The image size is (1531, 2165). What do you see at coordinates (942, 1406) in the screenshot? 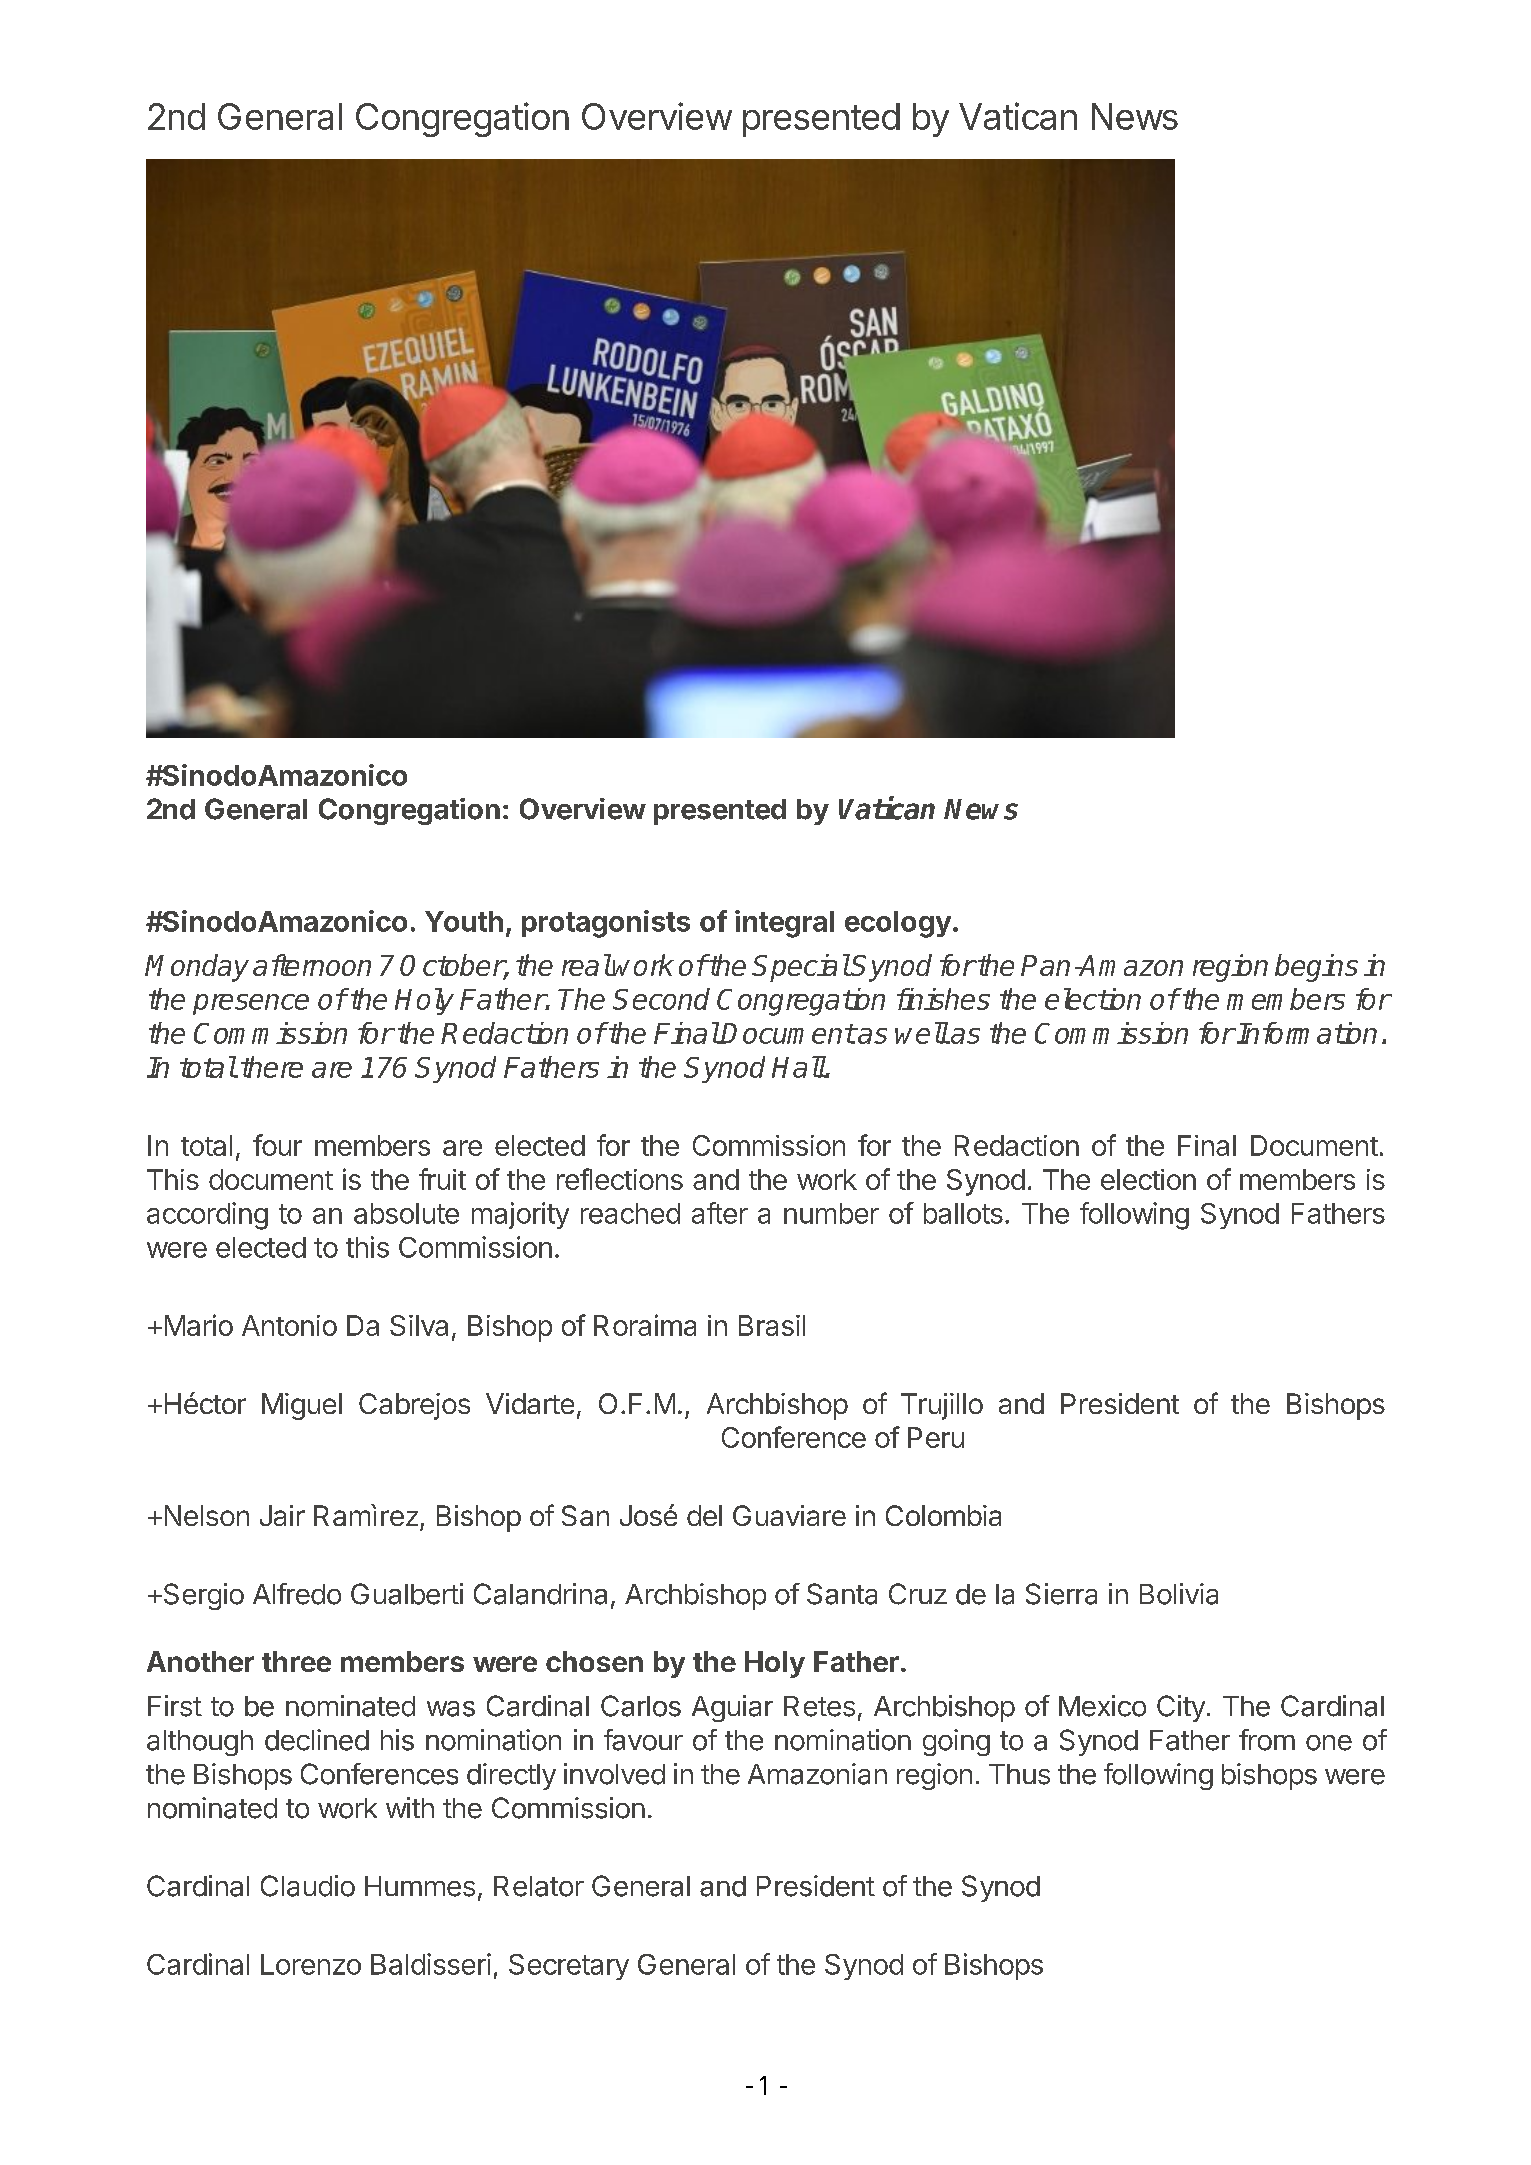
I see `Trujillo` at bounding box center [942, 1406].
